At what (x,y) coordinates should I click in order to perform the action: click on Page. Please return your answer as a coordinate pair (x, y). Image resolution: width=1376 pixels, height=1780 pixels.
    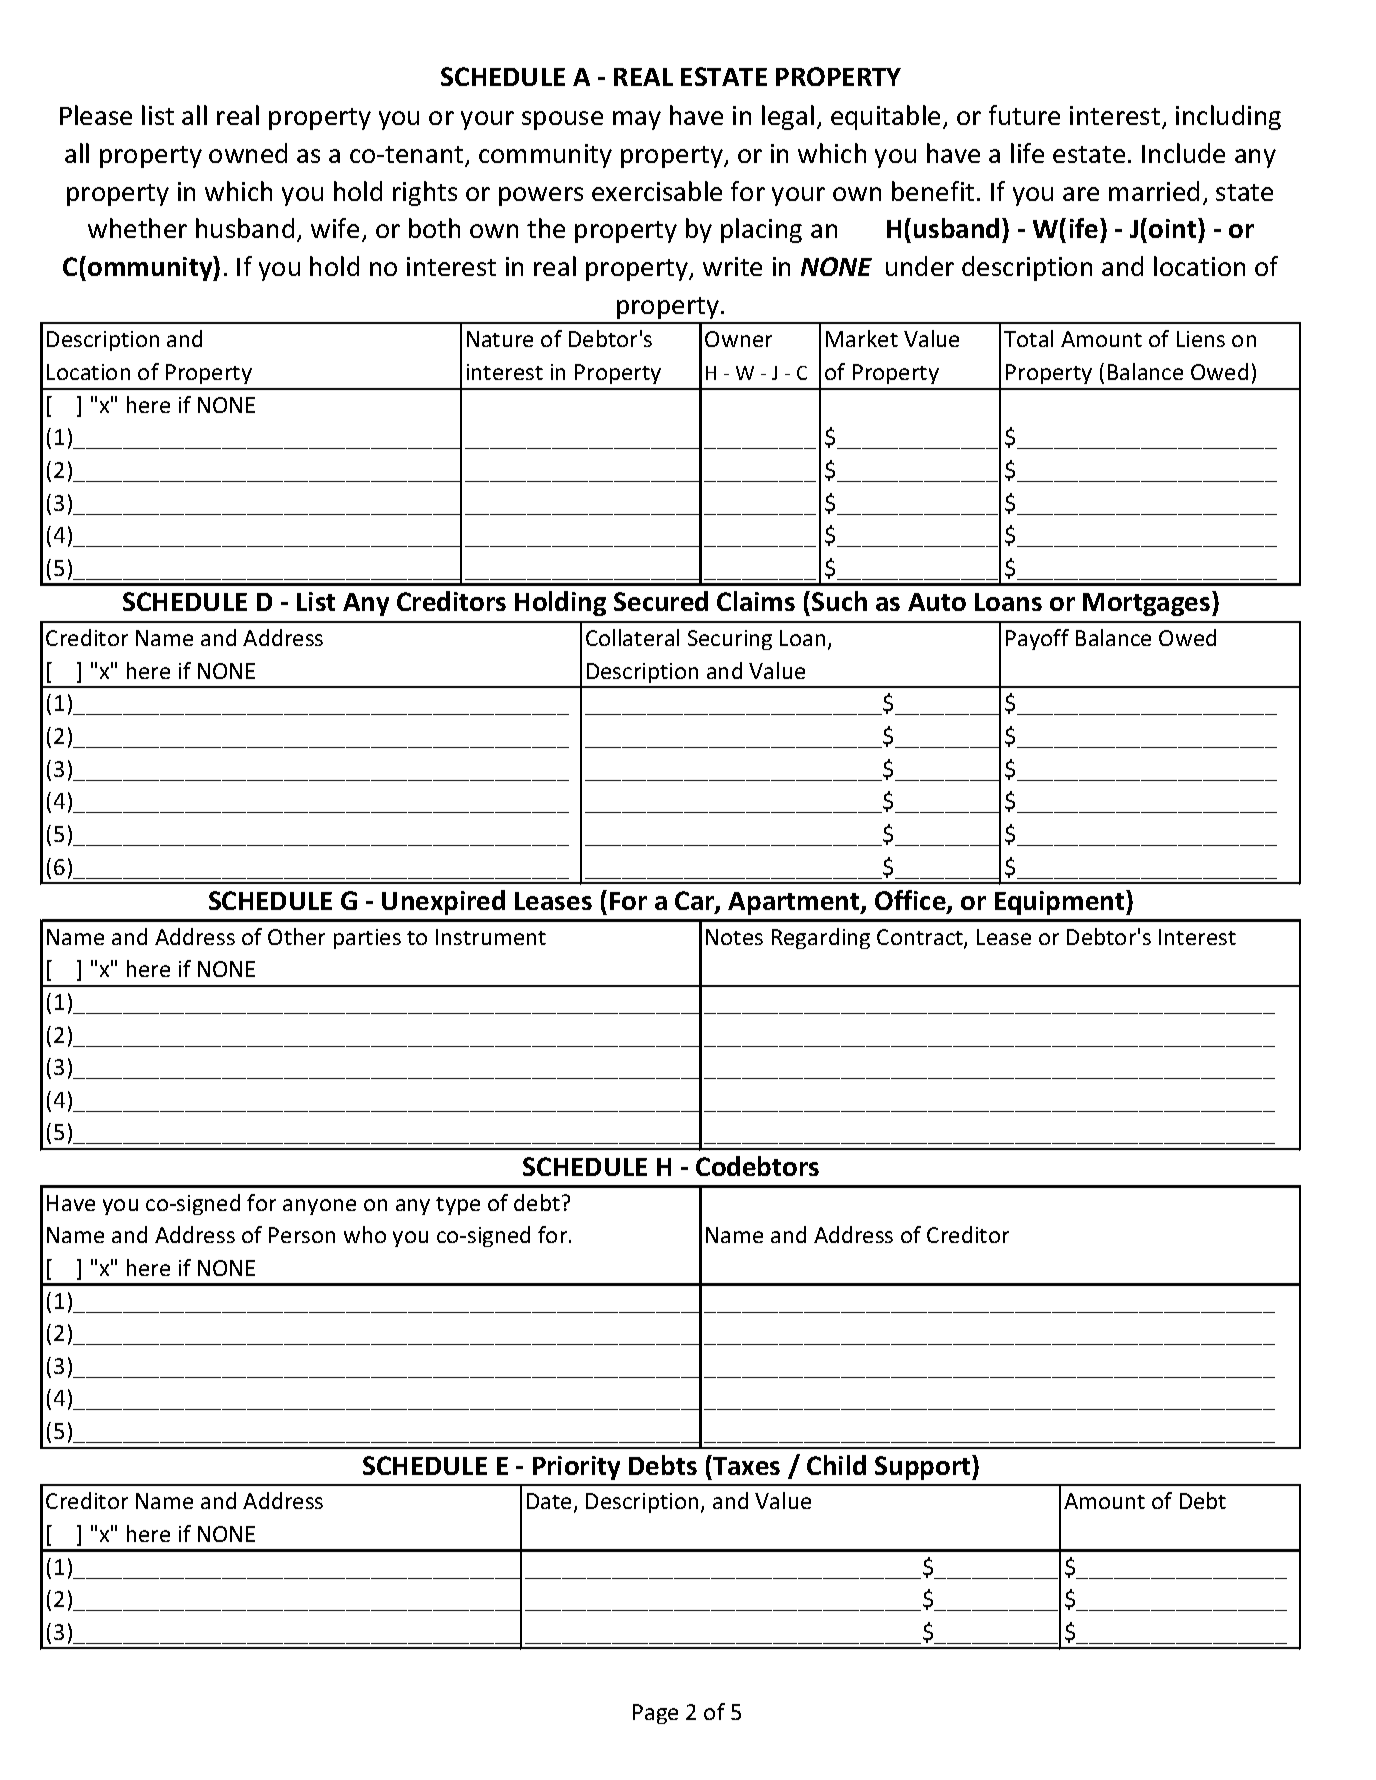
    Looking at the image, I should click on (655, 1714).
